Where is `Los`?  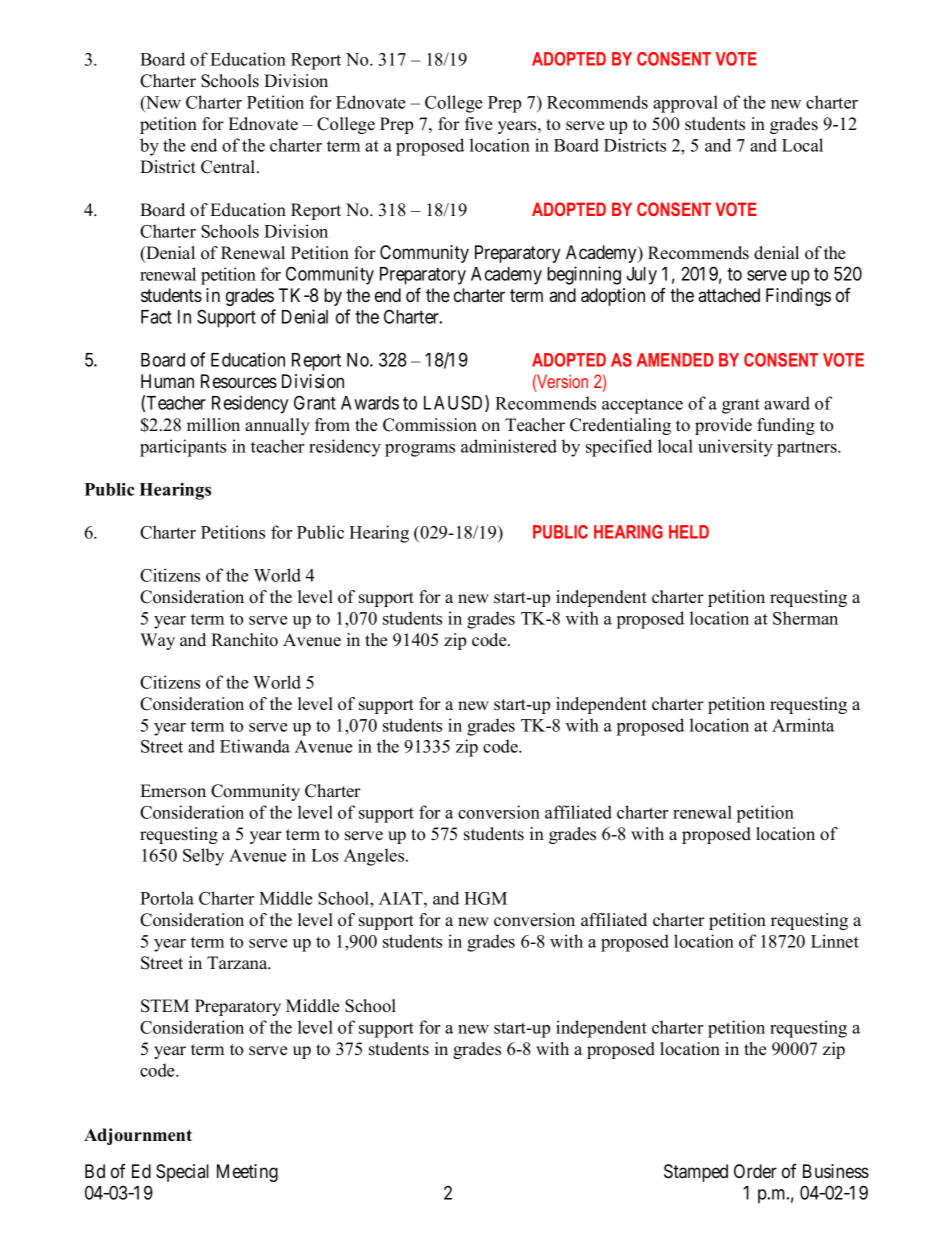 Los is located at coordinates (324, 855).
